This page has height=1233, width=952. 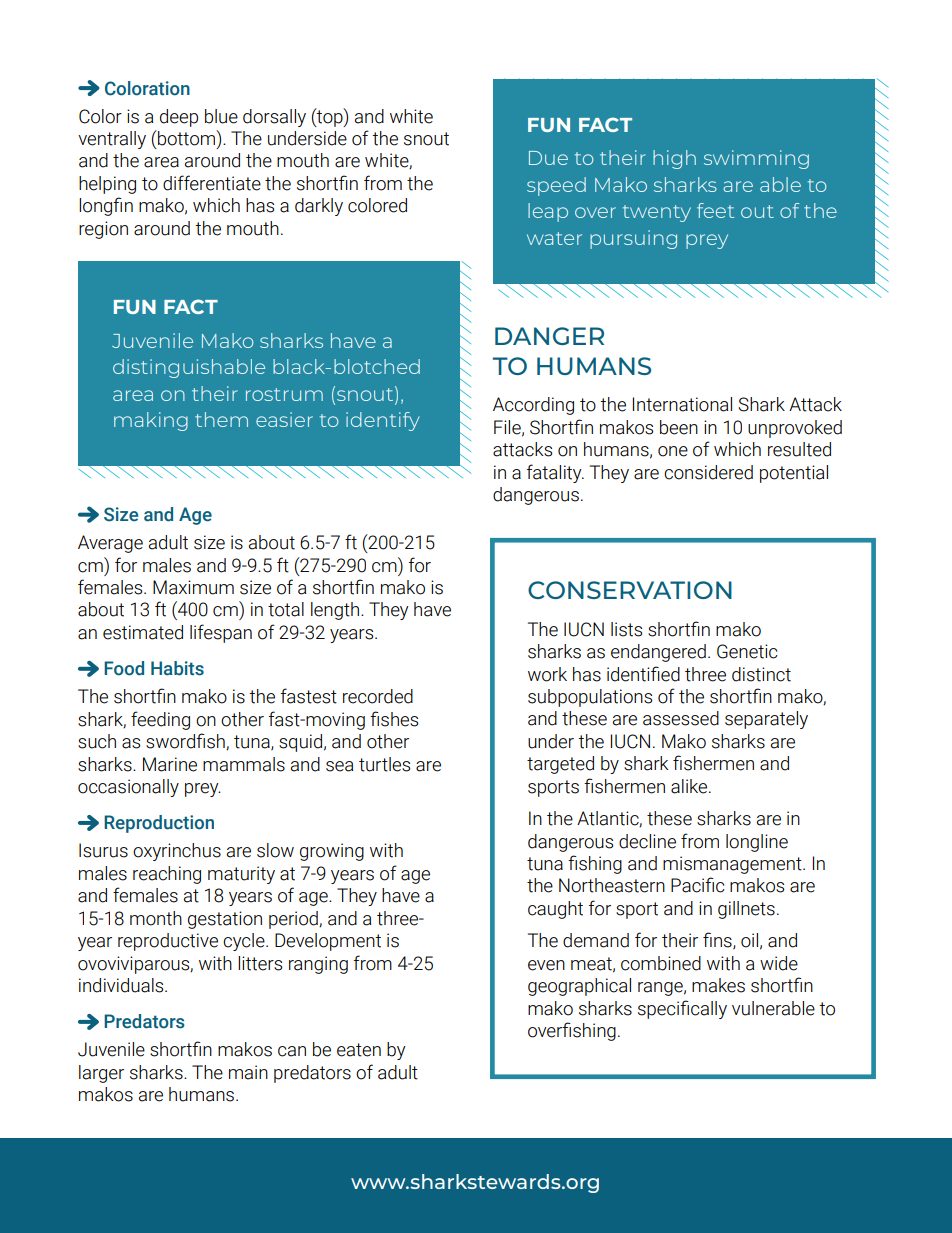 What do you see at coordinates (383, 421) in the page?
I see `identify` at bounding box center [383, 421].
